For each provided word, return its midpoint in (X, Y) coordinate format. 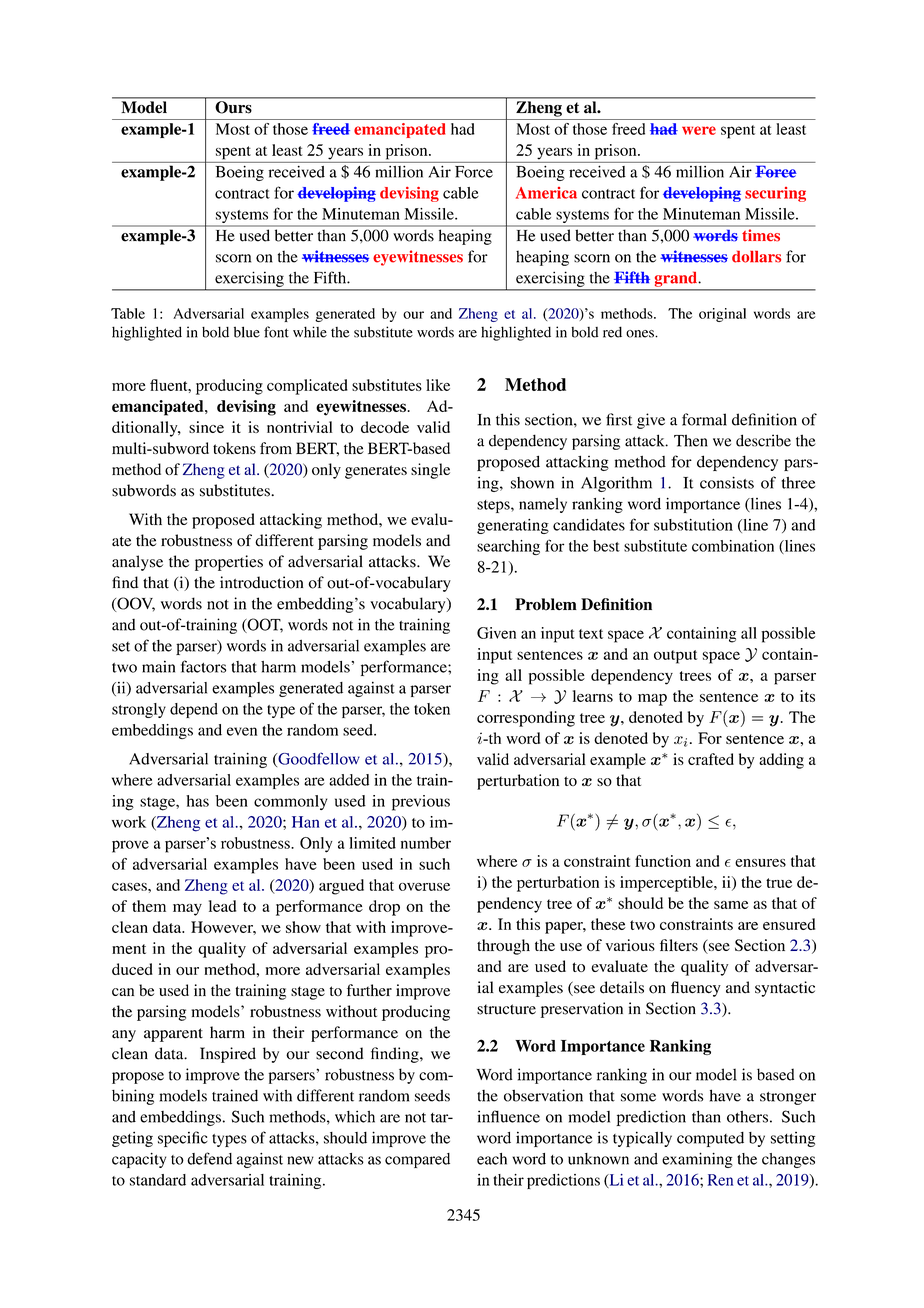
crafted (711, 759)
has (197, 801)
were (699, 130)
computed (710, 1139)
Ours (233, 107)
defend (209, 1158)
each (492, 1159)
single (430, 471)
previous (421, 803)
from (276, 448)
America (546, 193)
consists (727, 482)
